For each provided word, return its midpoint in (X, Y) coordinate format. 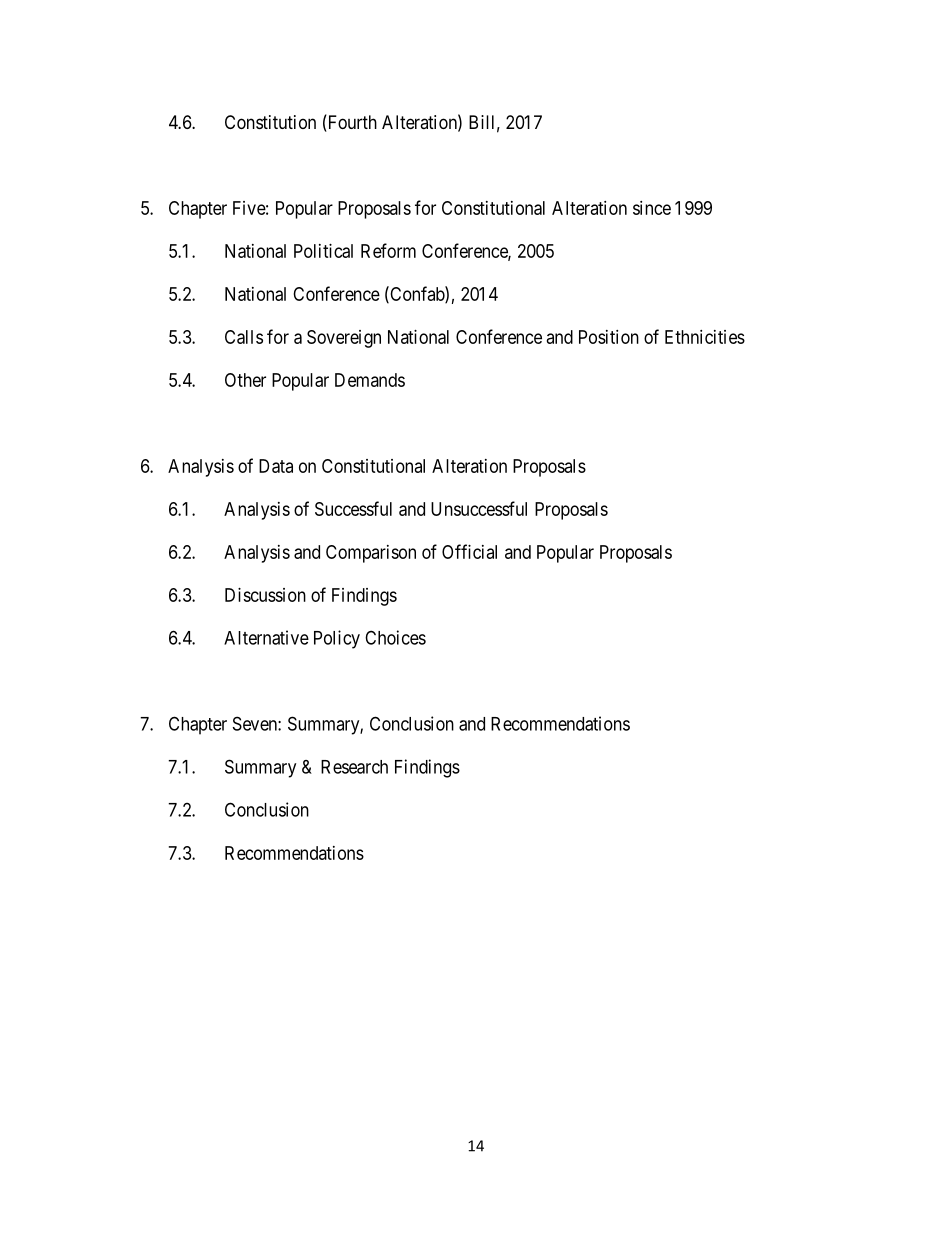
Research (354, 767)
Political (323, 251)
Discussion (265, 595)
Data (276, 466)
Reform (388, 250)
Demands (370, 380)
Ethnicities (705, 337)
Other (245, 380)
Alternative (266, 637)
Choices (395, 637)
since (652, 208)
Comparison (371, 554)
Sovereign (344, 339)
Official (469, 551)
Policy (337, 639)
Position (609, 337)
